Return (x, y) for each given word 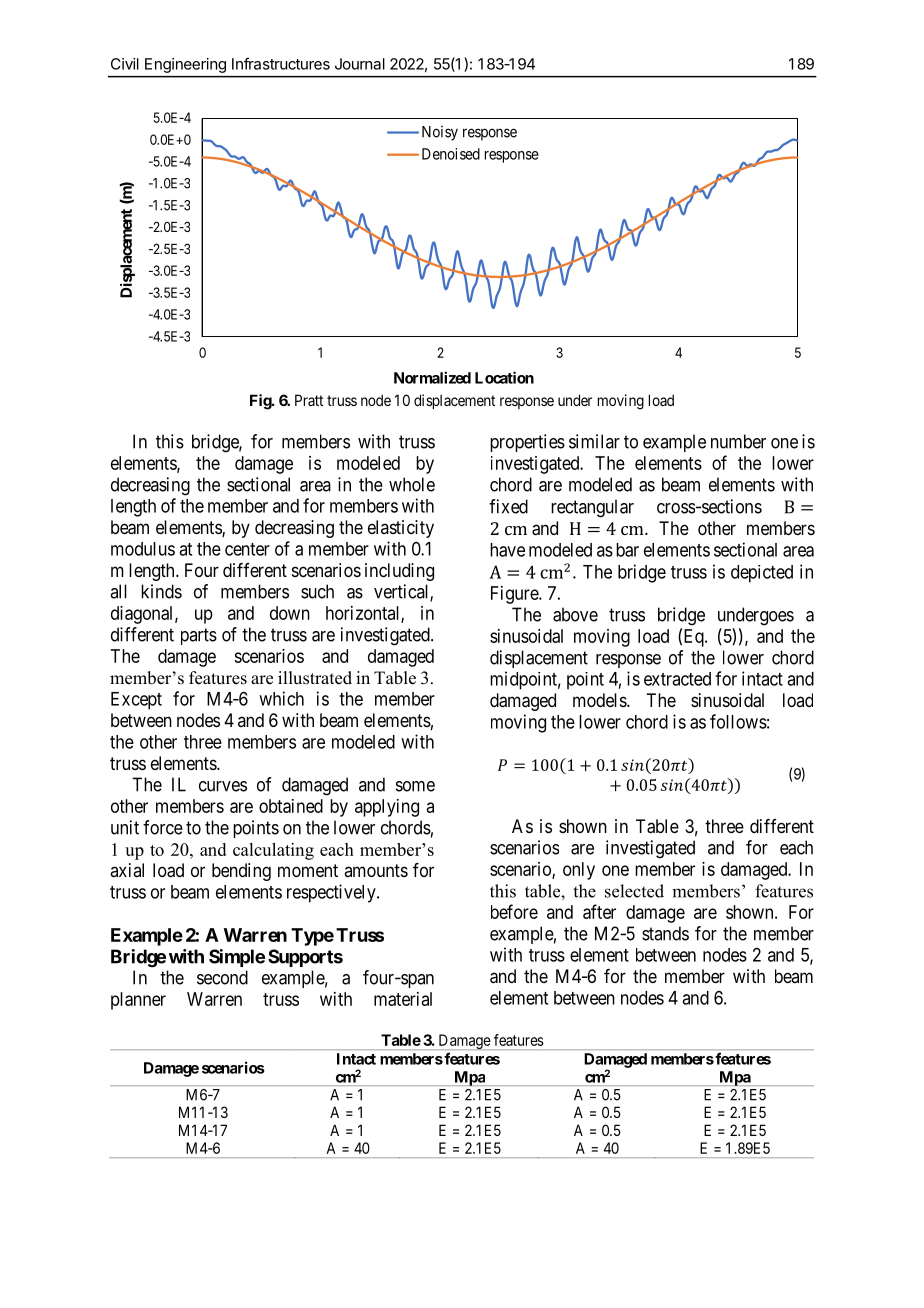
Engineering (185, 65)
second (222, 977)
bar (627, 550)
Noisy (440, 133)
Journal (360, 64)
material (403, 999)
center (247, 549)
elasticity (401, 529)
